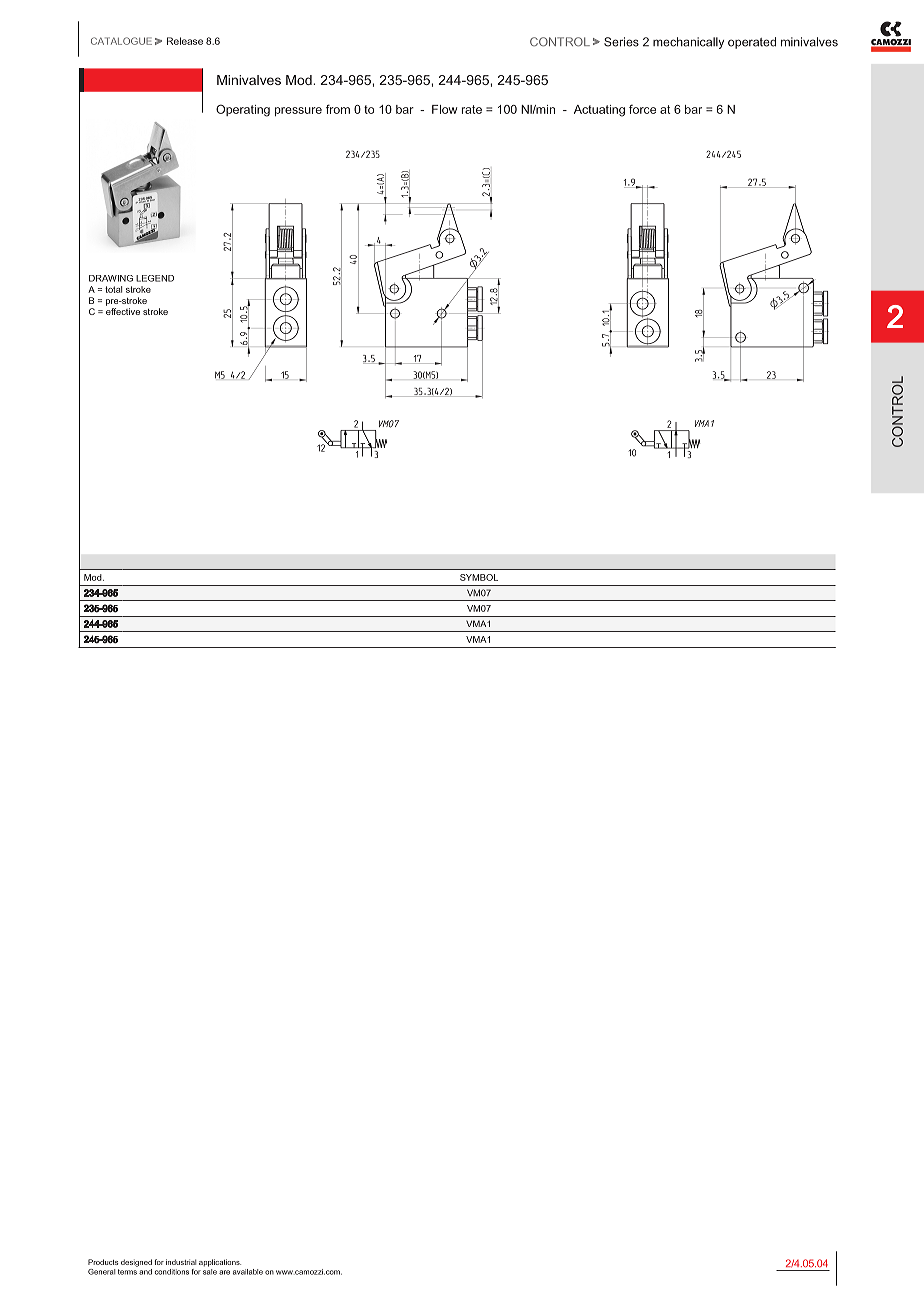  I want to click on Actuating, so click(599, 111).
